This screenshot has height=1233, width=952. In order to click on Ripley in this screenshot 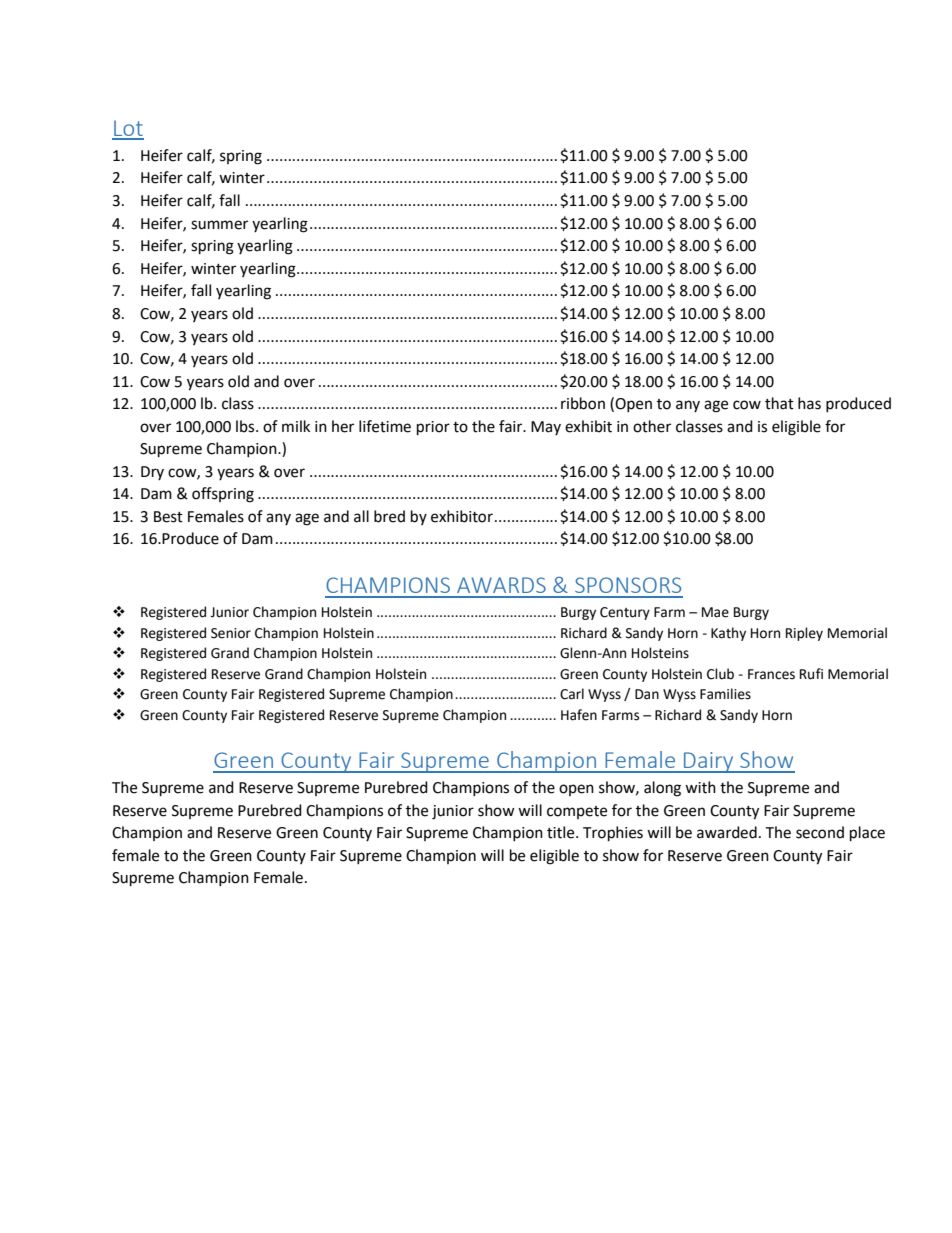, I will do `click(804, 634)`.
